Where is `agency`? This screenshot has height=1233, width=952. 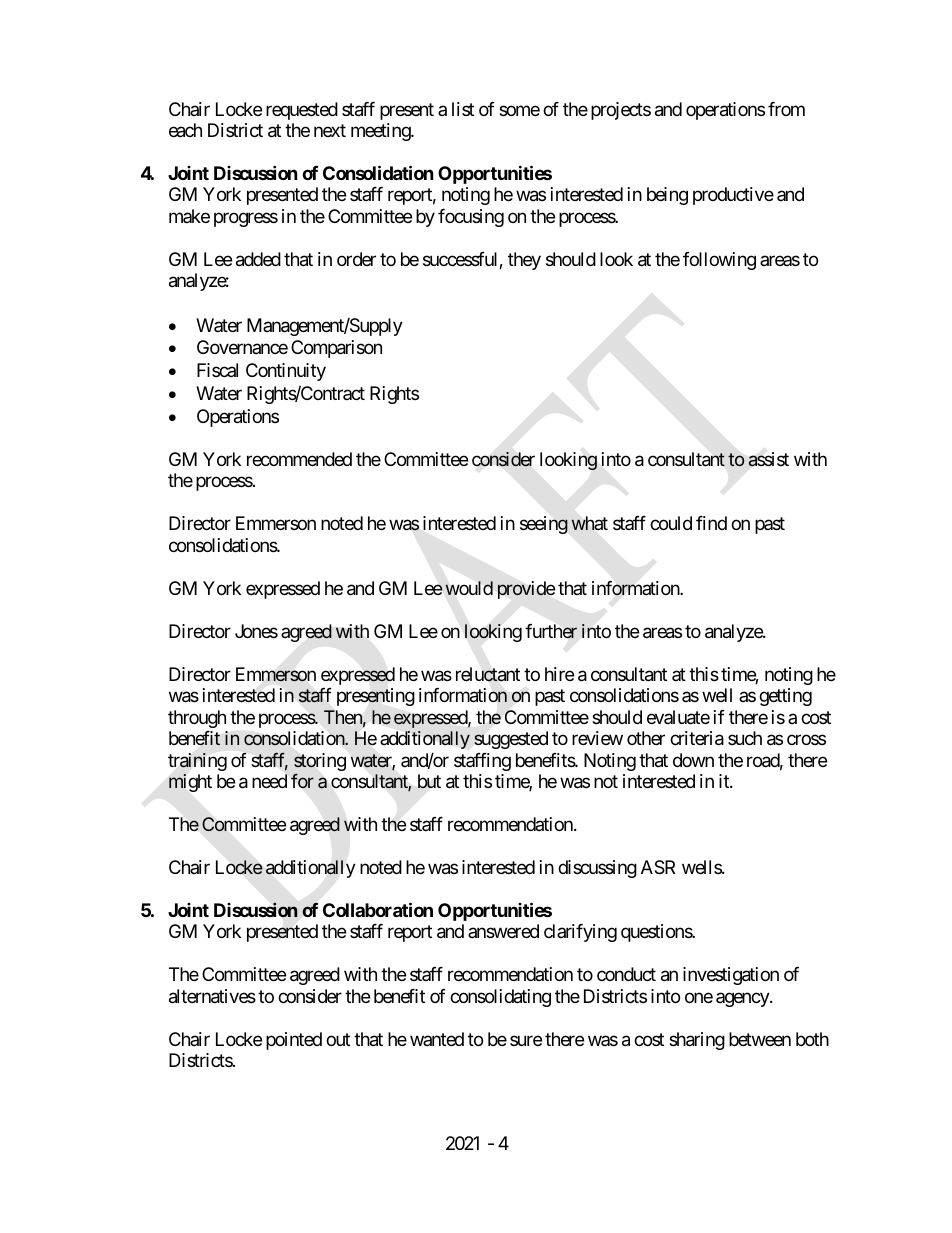 agency is located at coordinates (743, 999).
